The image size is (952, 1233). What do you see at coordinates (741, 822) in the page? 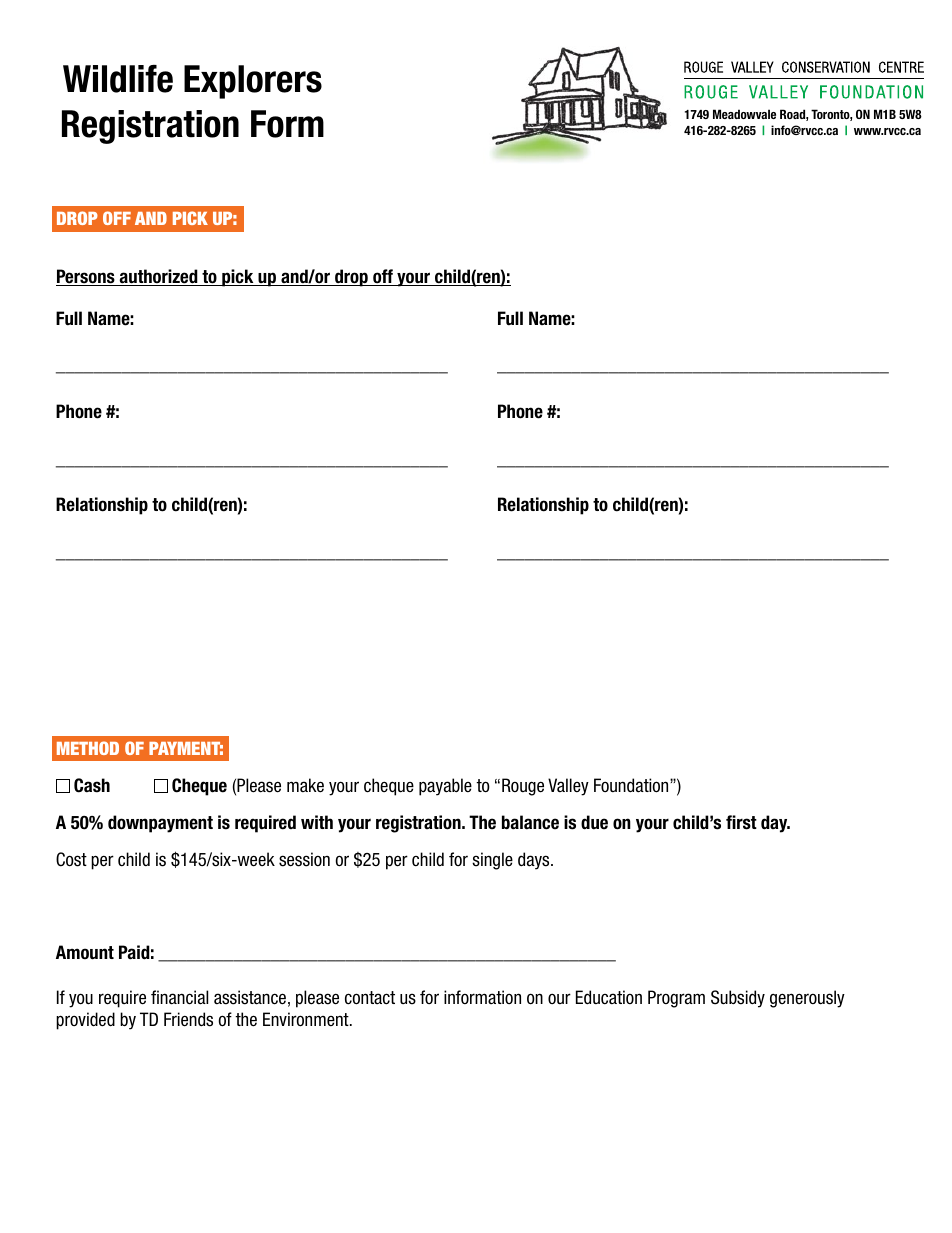
I see `first` at bounding box center [741, 822].
